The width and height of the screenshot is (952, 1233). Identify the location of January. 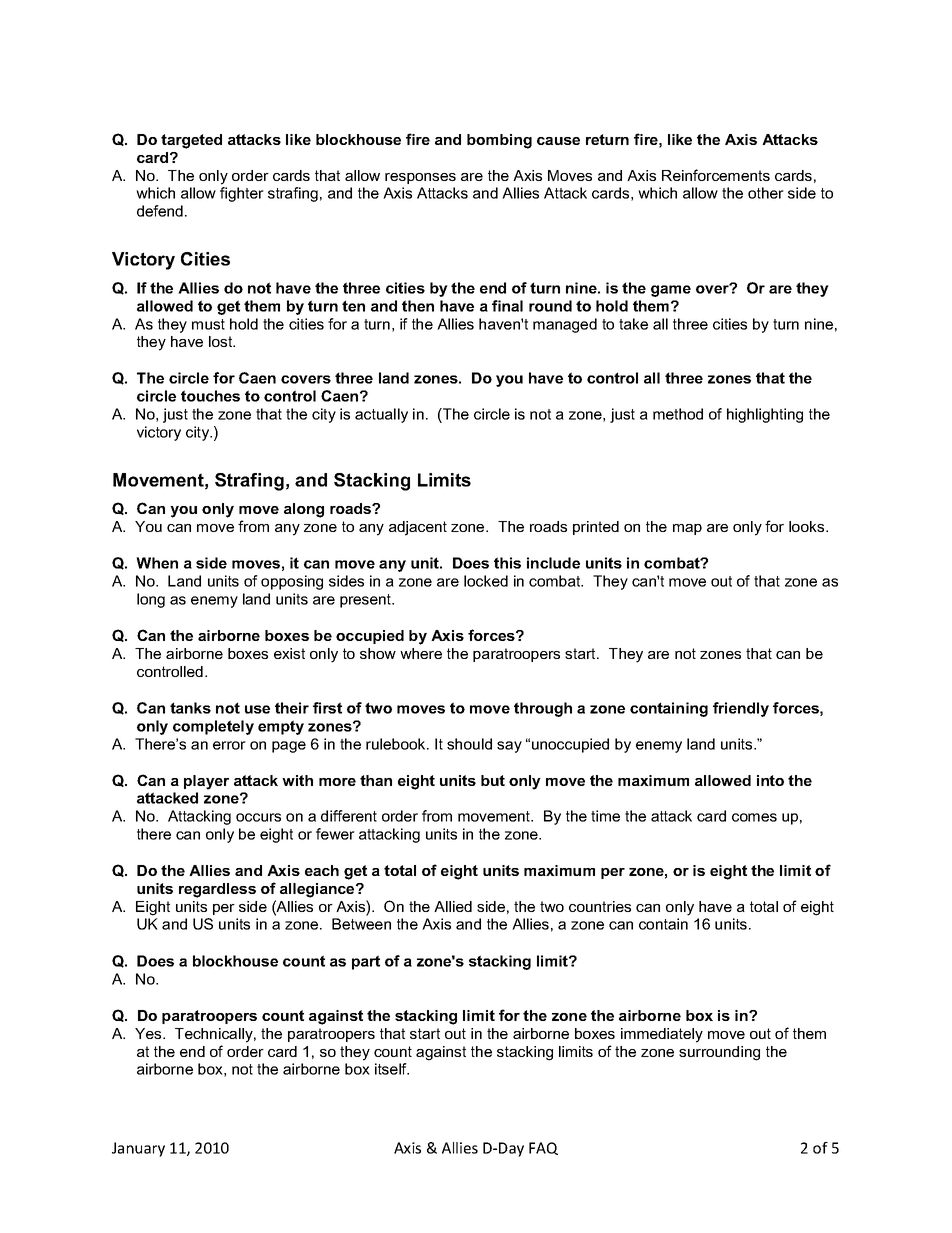
(138, 1149).
